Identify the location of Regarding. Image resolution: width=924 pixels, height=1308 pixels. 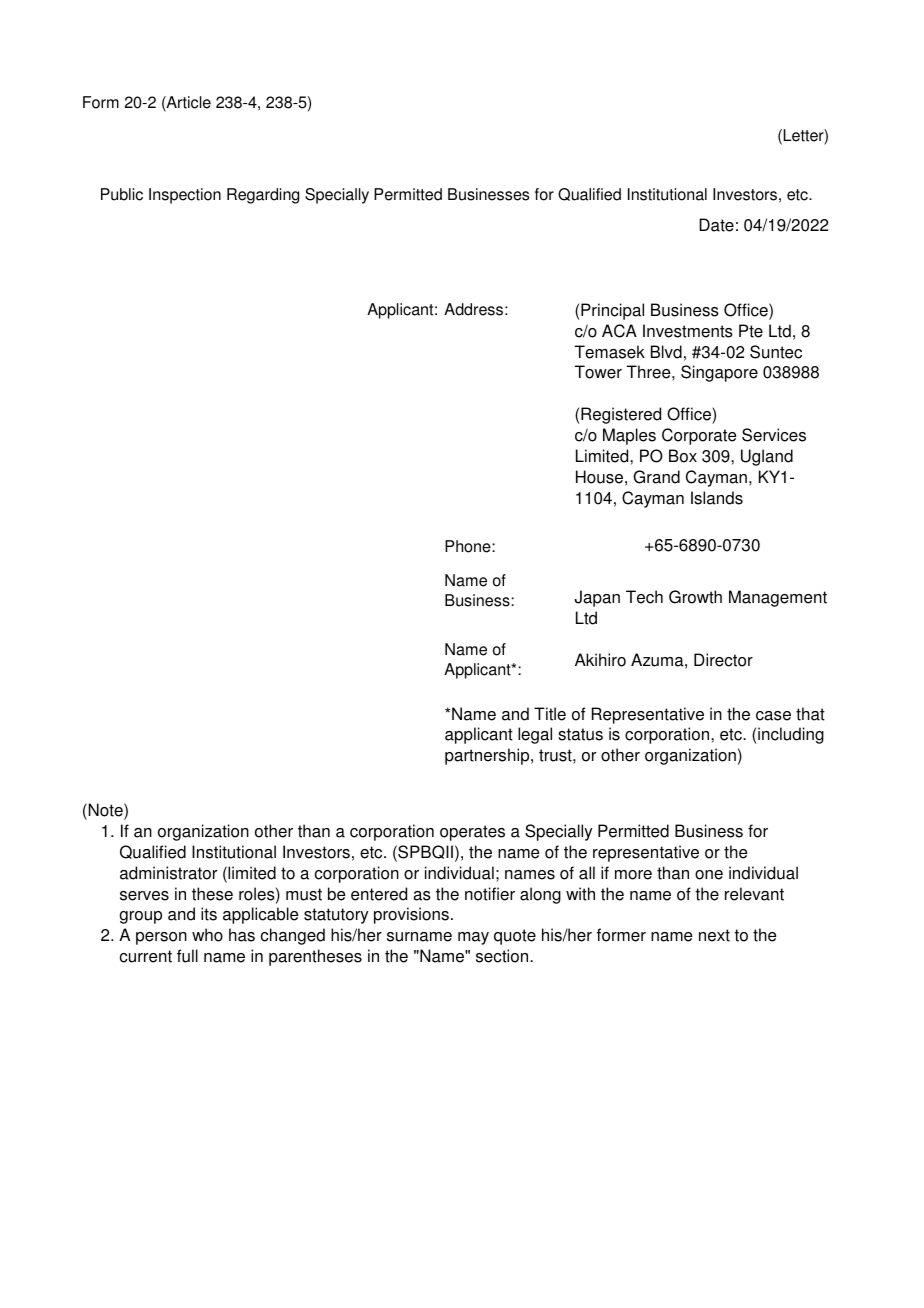
(263, 196).
